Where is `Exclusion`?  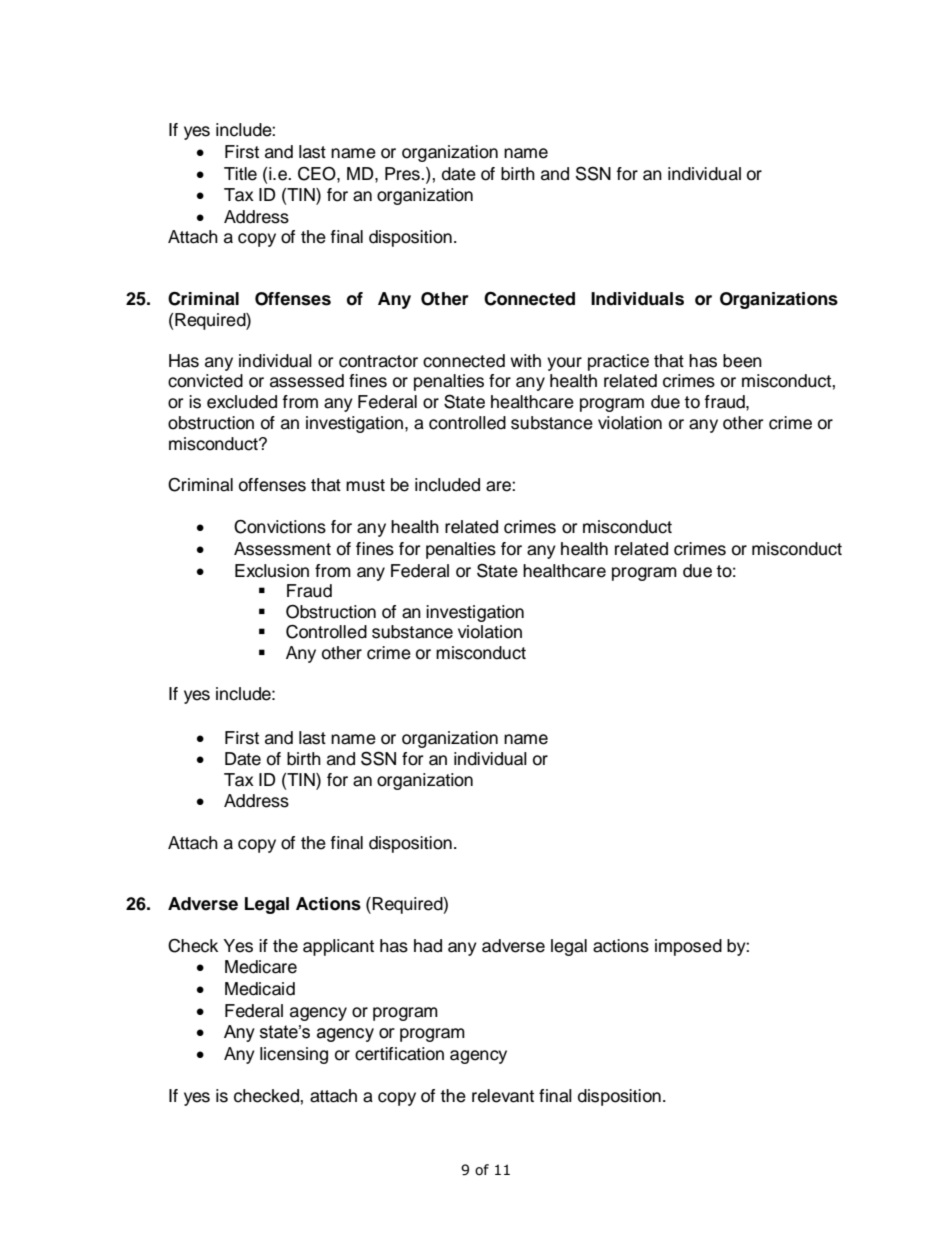
Exclusion is located at coordinates (272, 571).
